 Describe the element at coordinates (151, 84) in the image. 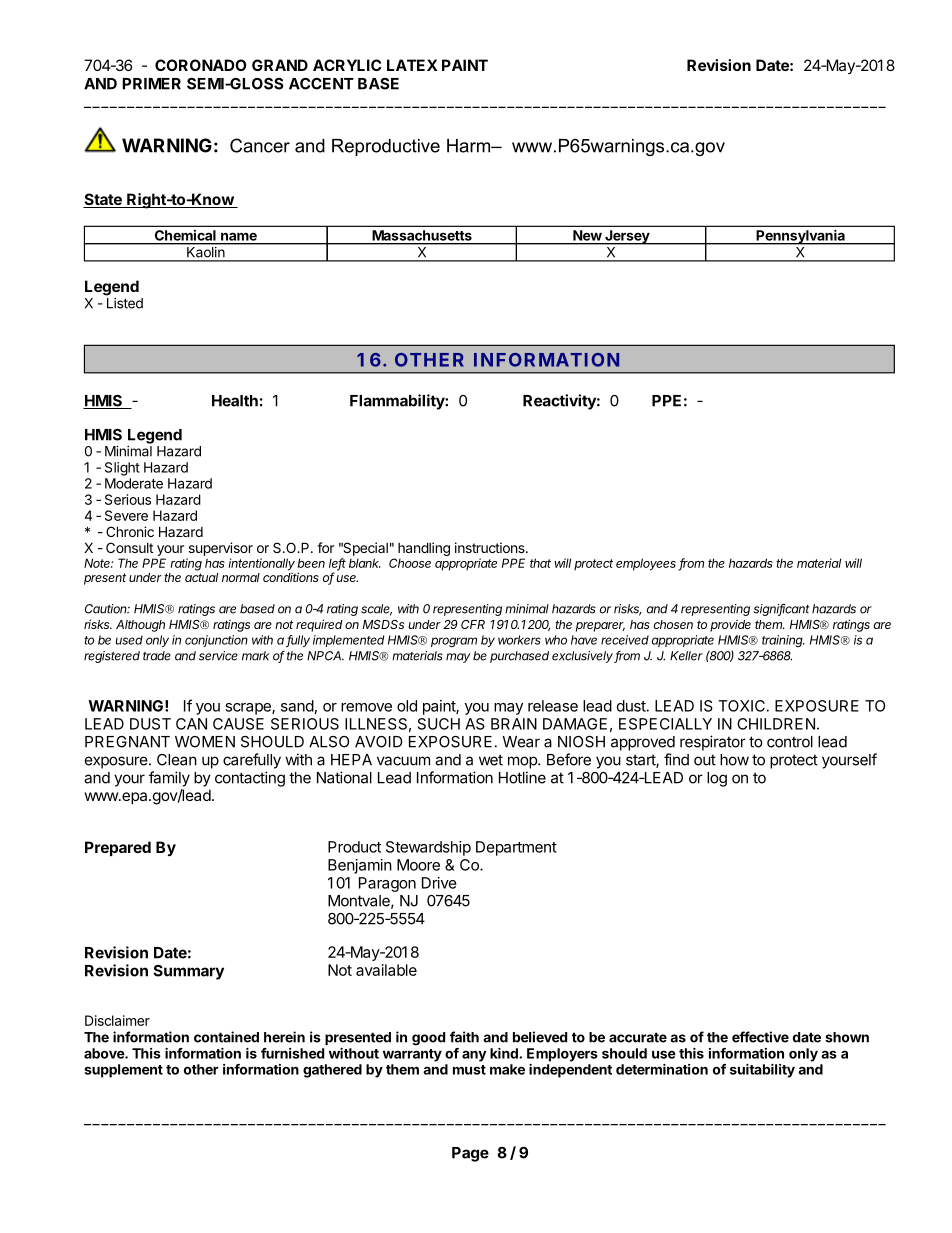

I see `PRIMER` at that location.
